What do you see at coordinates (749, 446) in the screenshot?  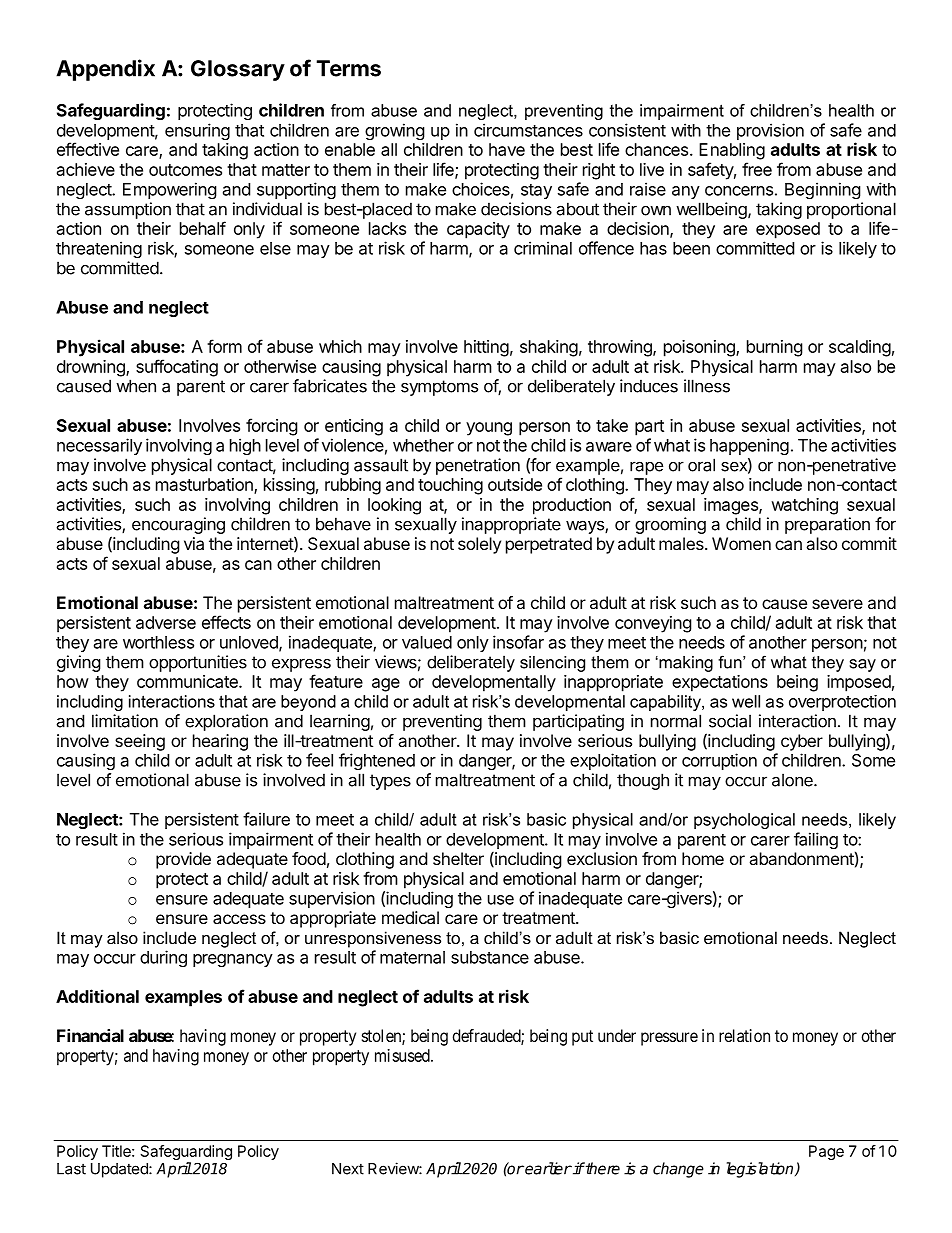 I see `happening` at bounding box center [749, 446].
